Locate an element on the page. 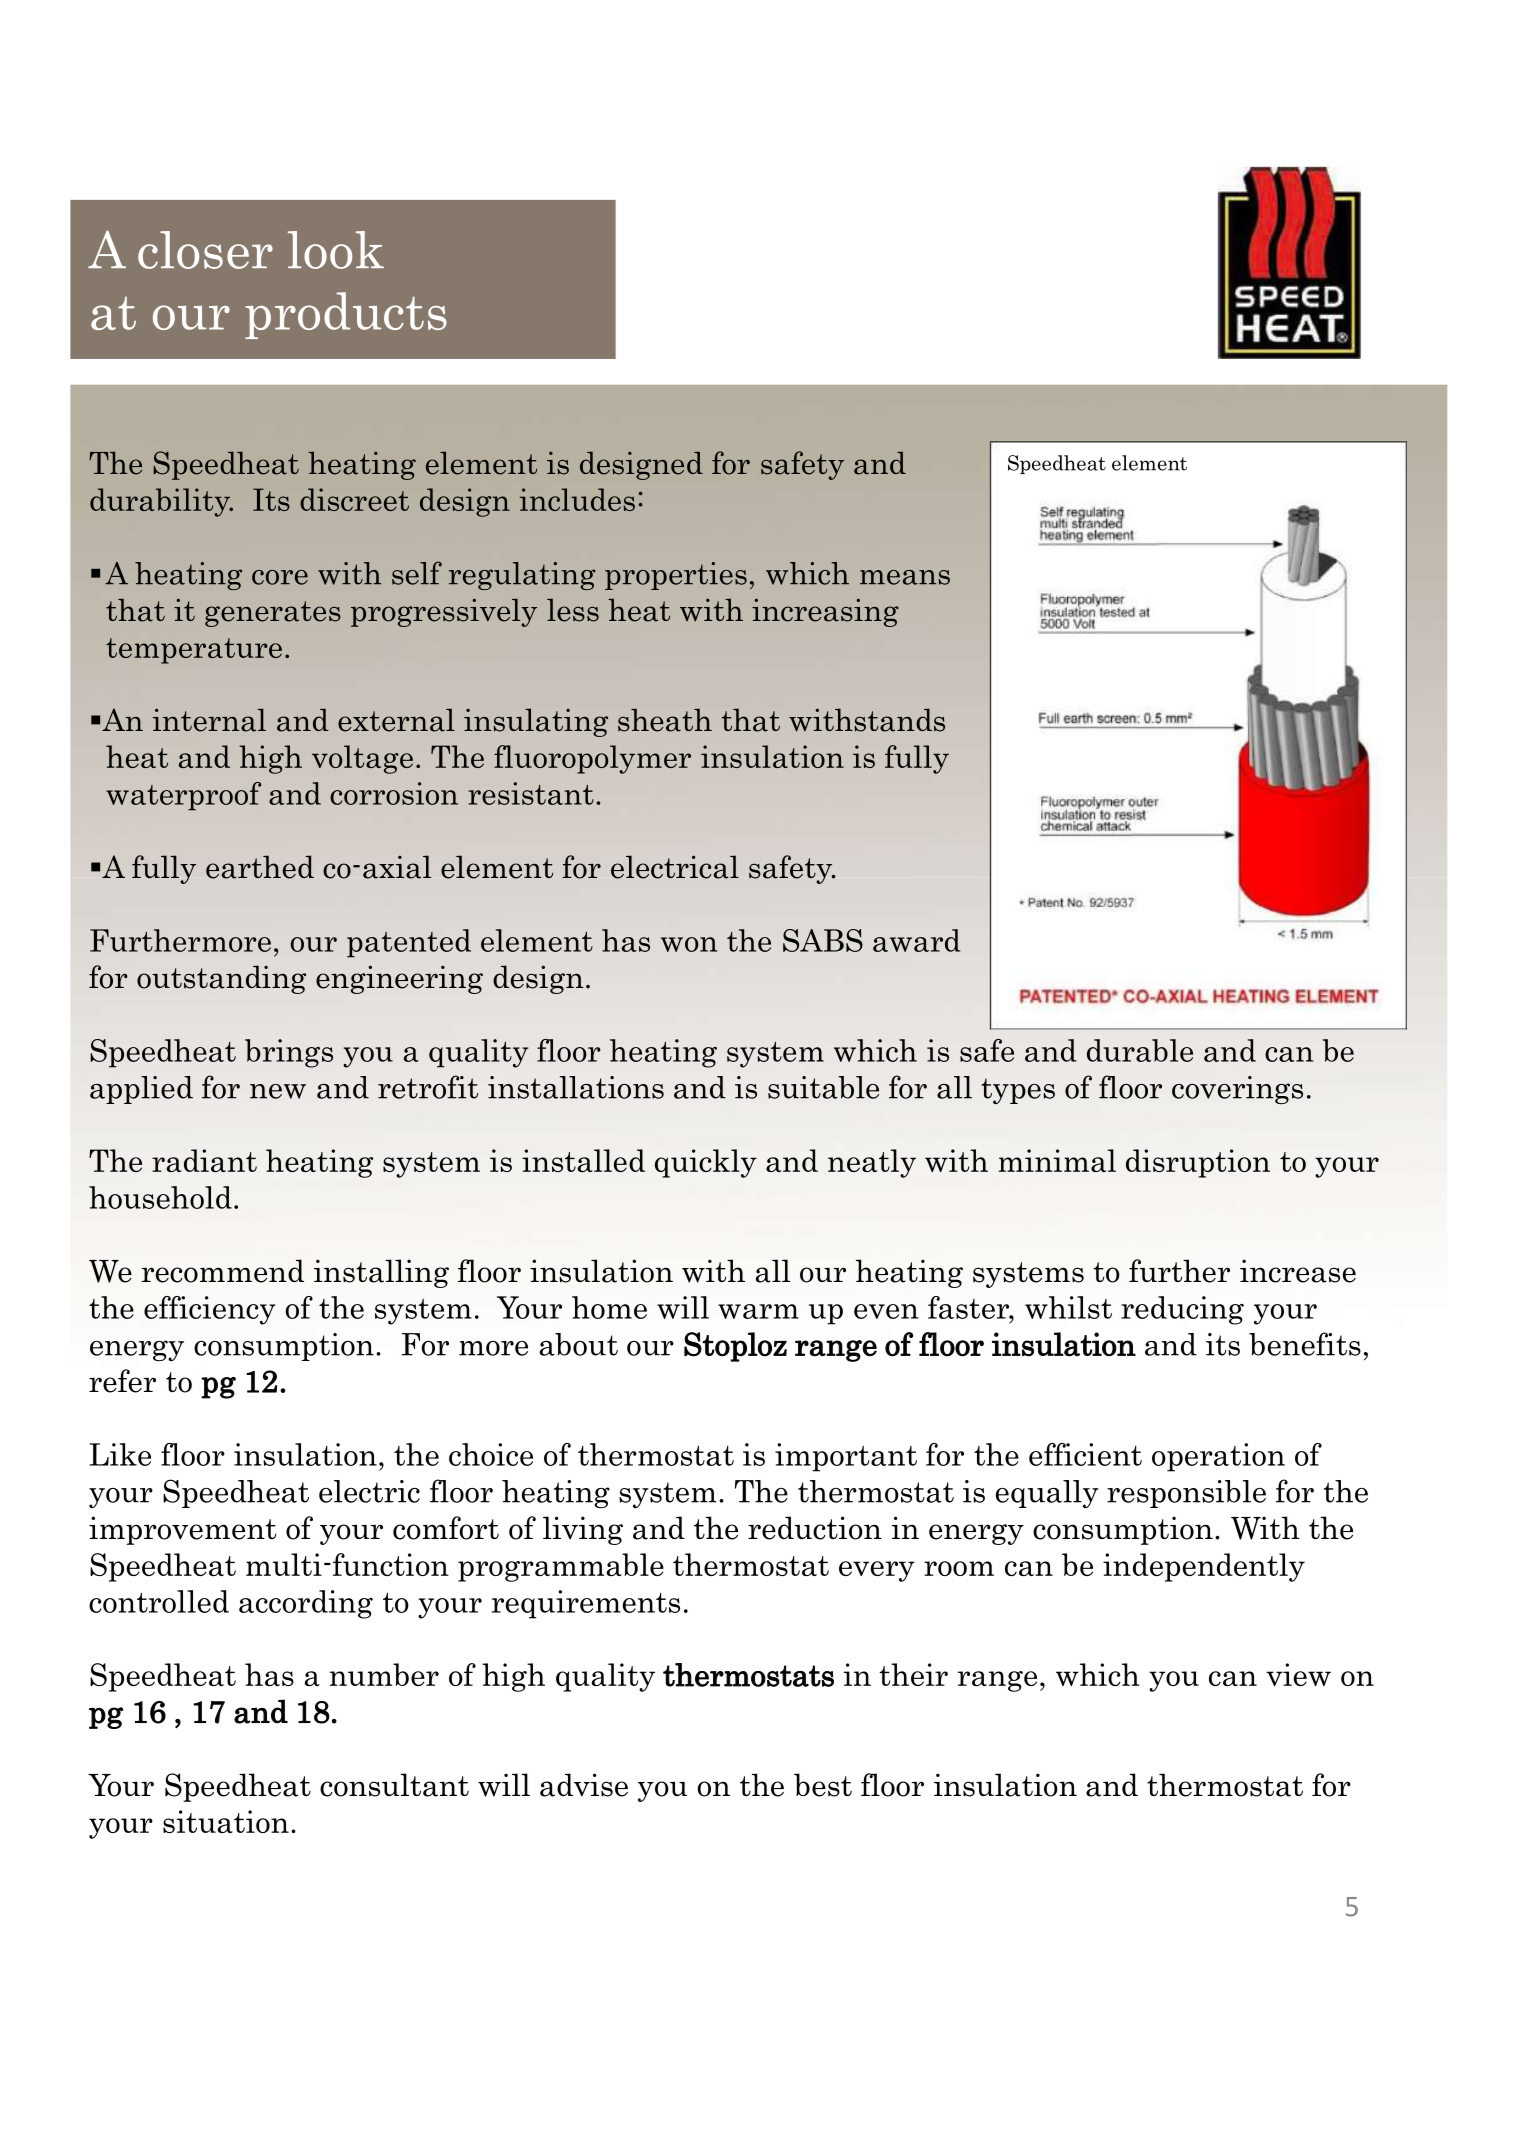 This page has width=1518, height=2147. situation is located at coordinates (226, 1821).
